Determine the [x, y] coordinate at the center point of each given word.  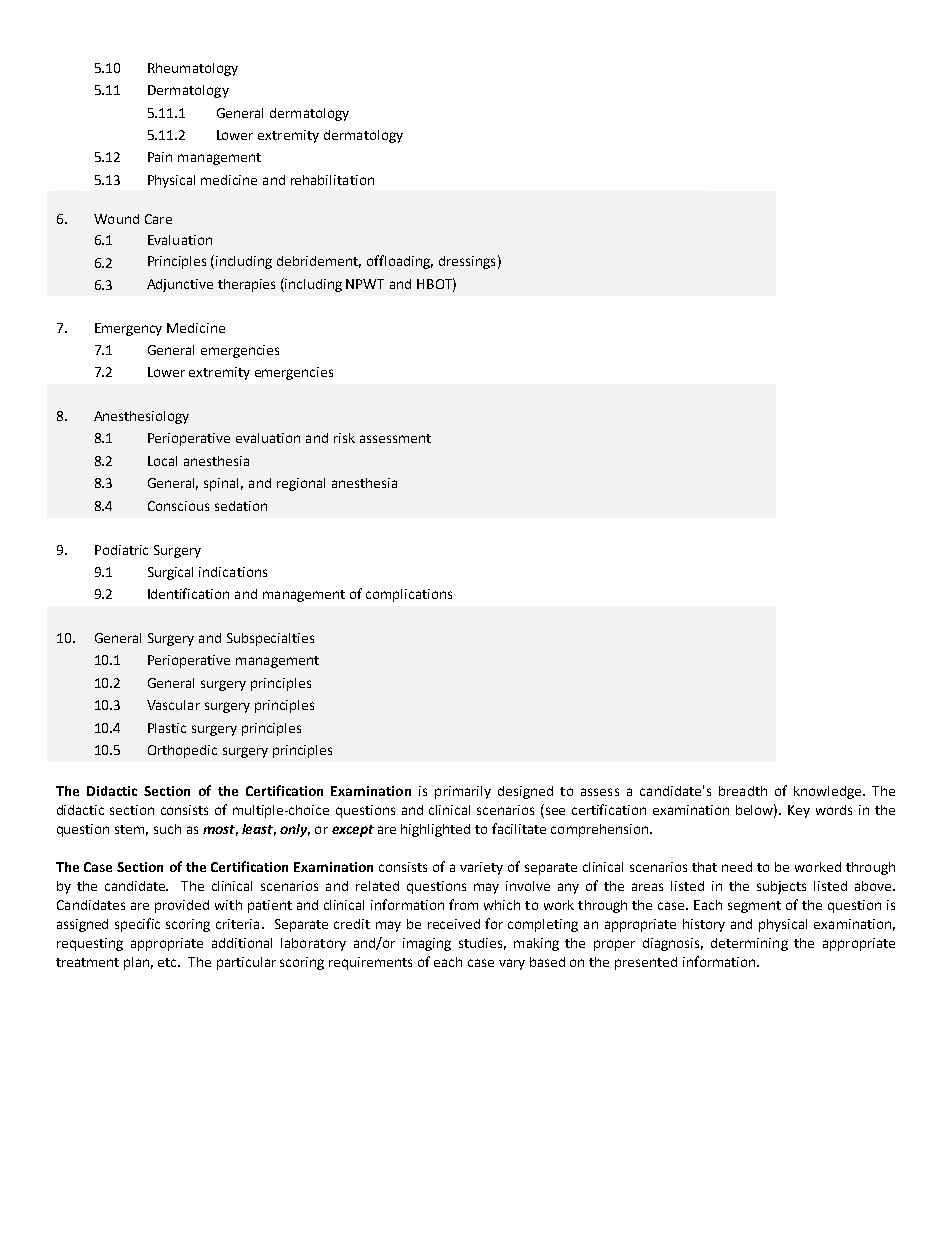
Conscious [178, 506]
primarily [463, 792]
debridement [319, 262]
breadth [743, 791]
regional [301, 484]
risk [344, 438]
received [454, 924]
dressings [467, 262]
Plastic [167, 728]
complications [409, 595]
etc [169, 962]
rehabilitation [332, 180]
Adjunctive [180, 285]
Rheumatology [193, 69]
